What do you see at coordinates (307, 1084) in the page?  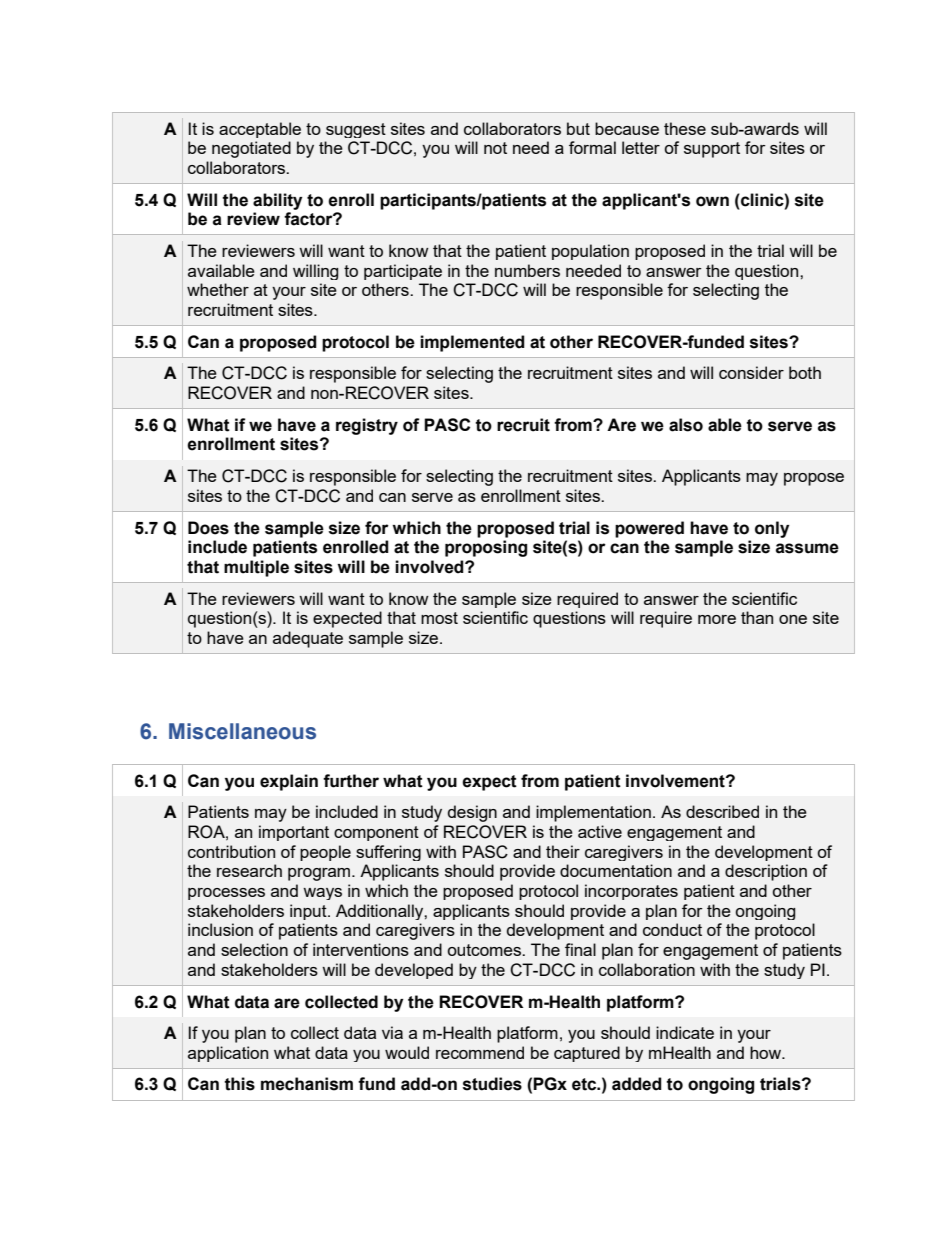 I see `mechanism` at bounding box center [307, 1084].
